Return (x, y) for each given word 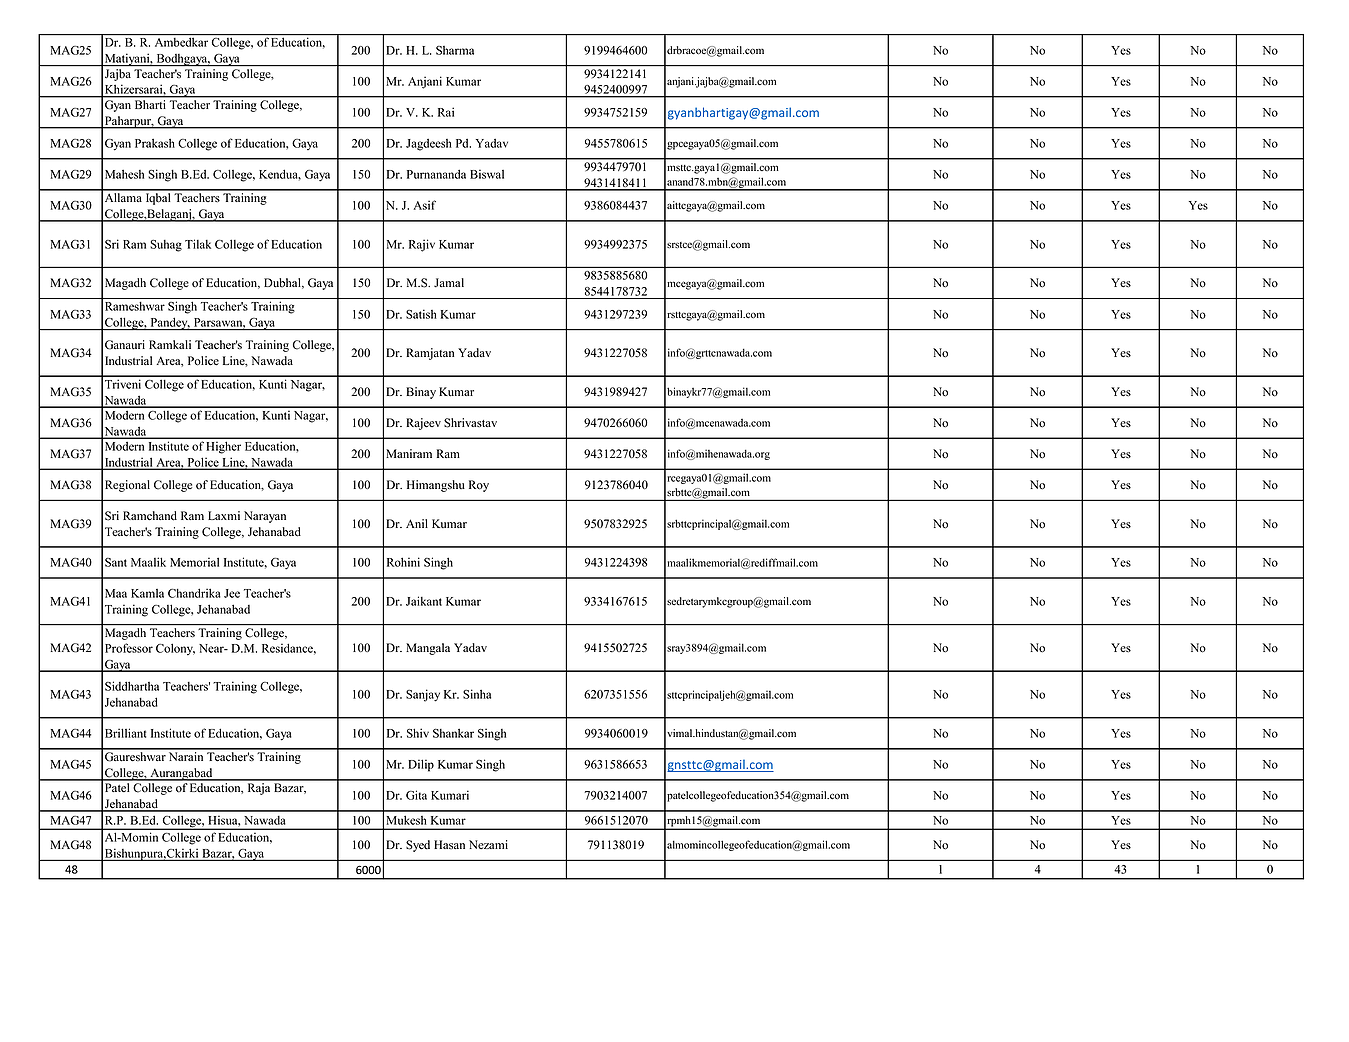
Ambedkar (181, 42)
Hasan (449, 844)
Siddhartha (132, 686)
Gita (416, 795)
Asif (425, 205)
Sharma (455, 50)
